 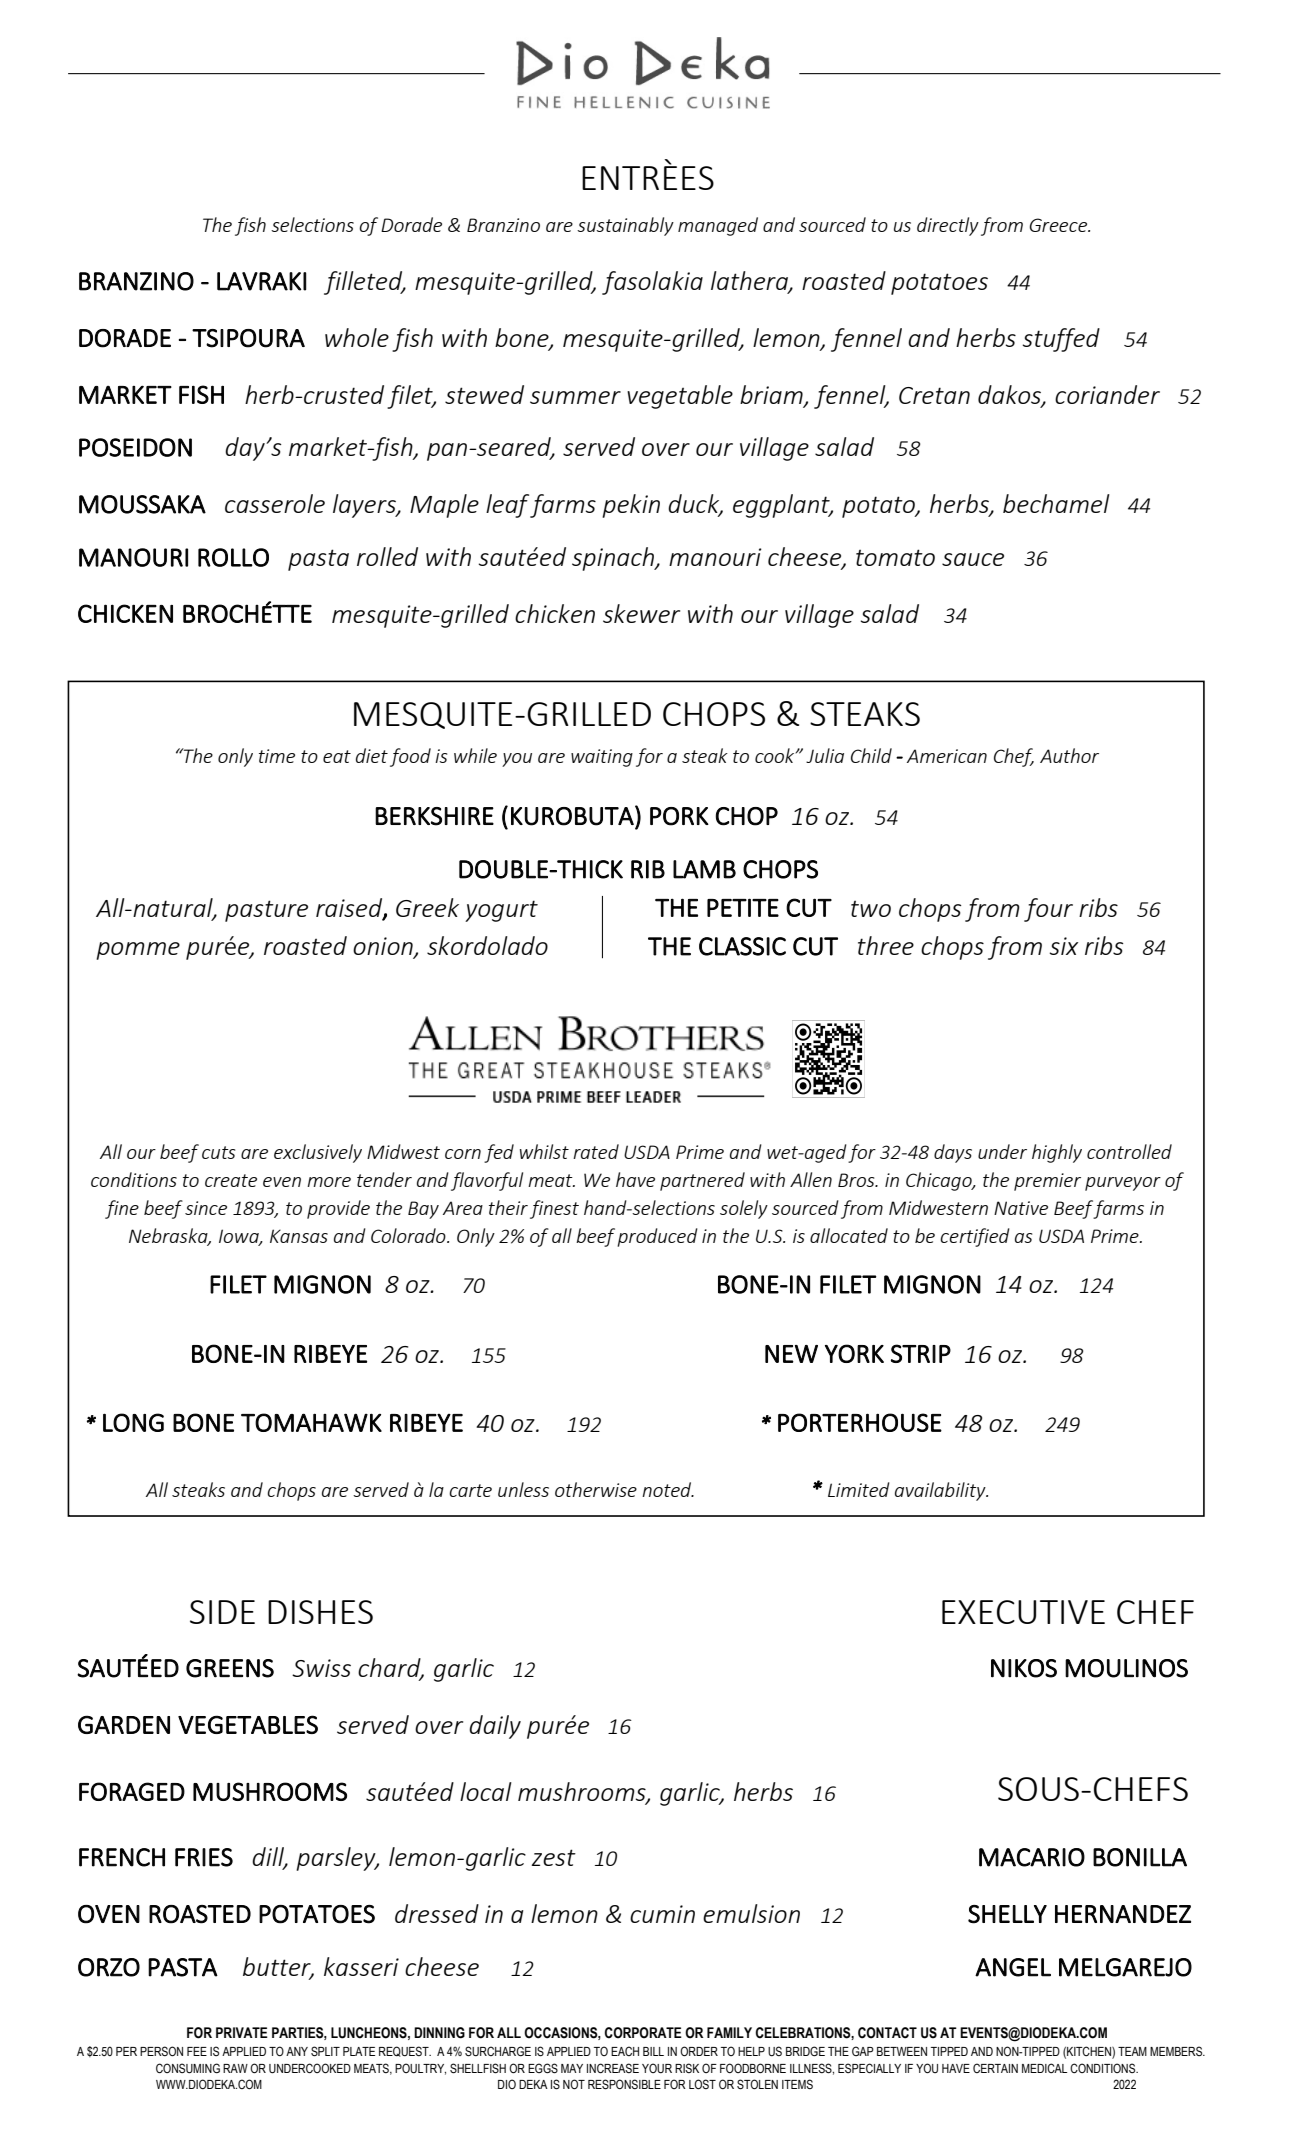 I want to click on EXECUTIVE, so click(x=1023, y=1612).
